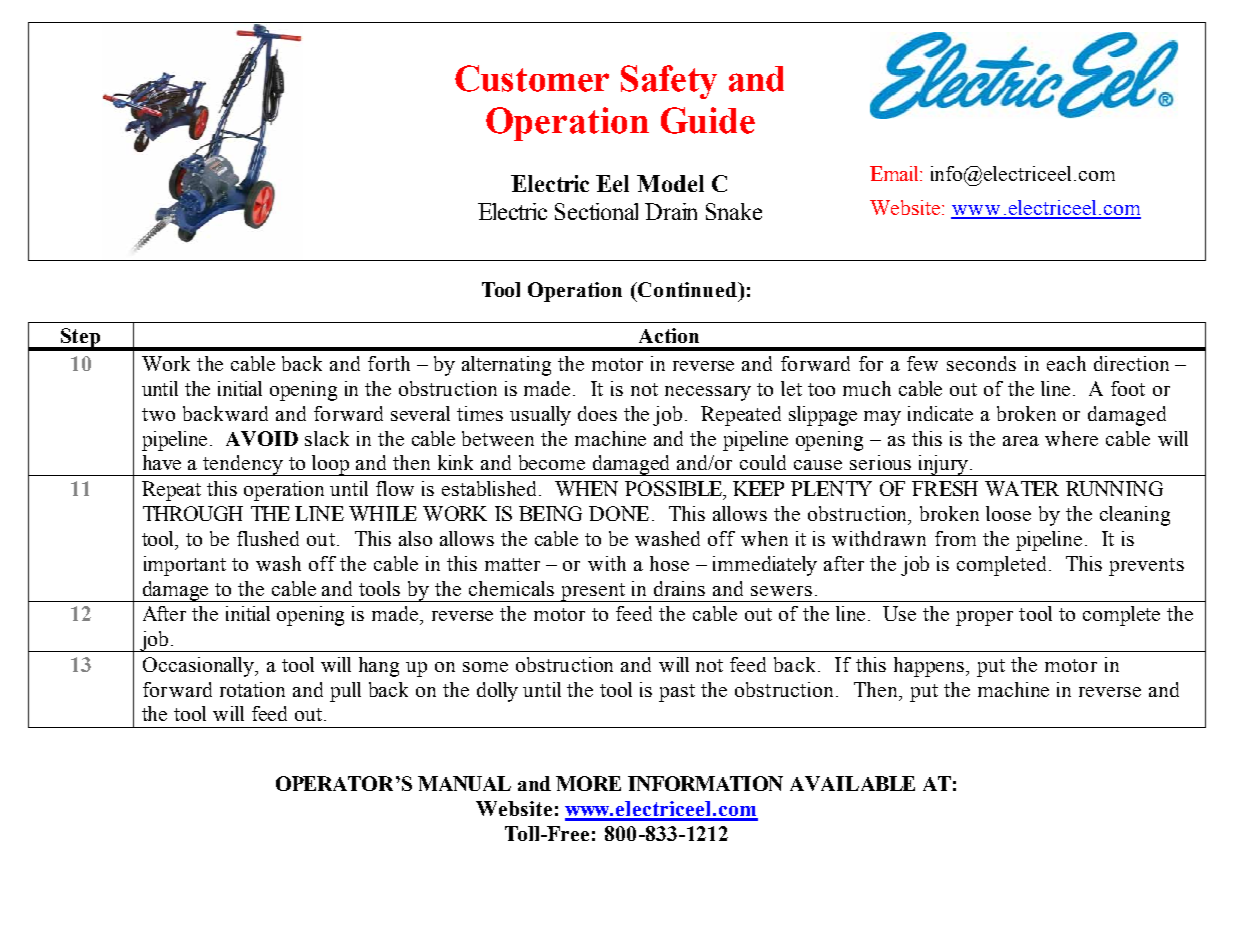  I want to click on Customer, so click(532, 78).
